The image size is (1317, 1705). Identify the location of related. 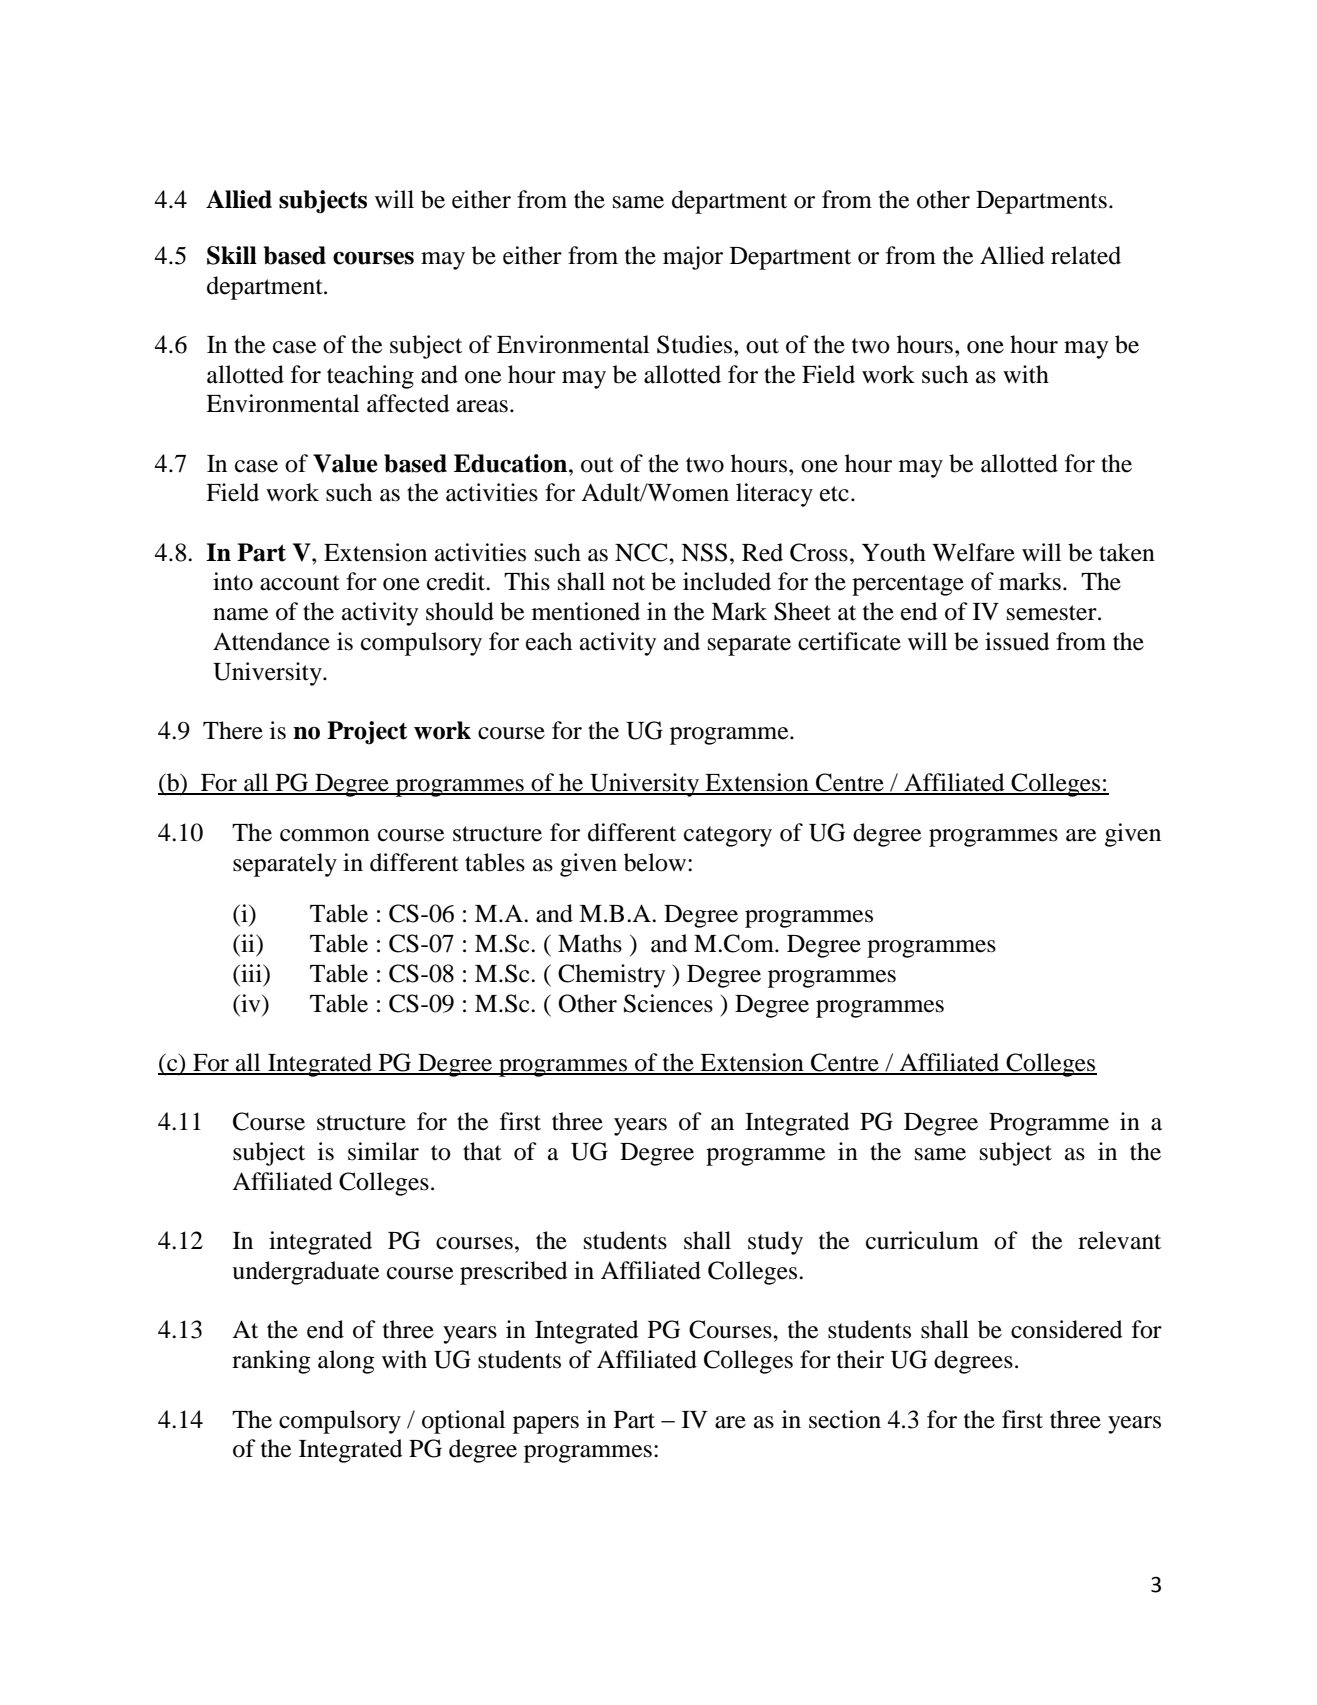
(1086, 255).
